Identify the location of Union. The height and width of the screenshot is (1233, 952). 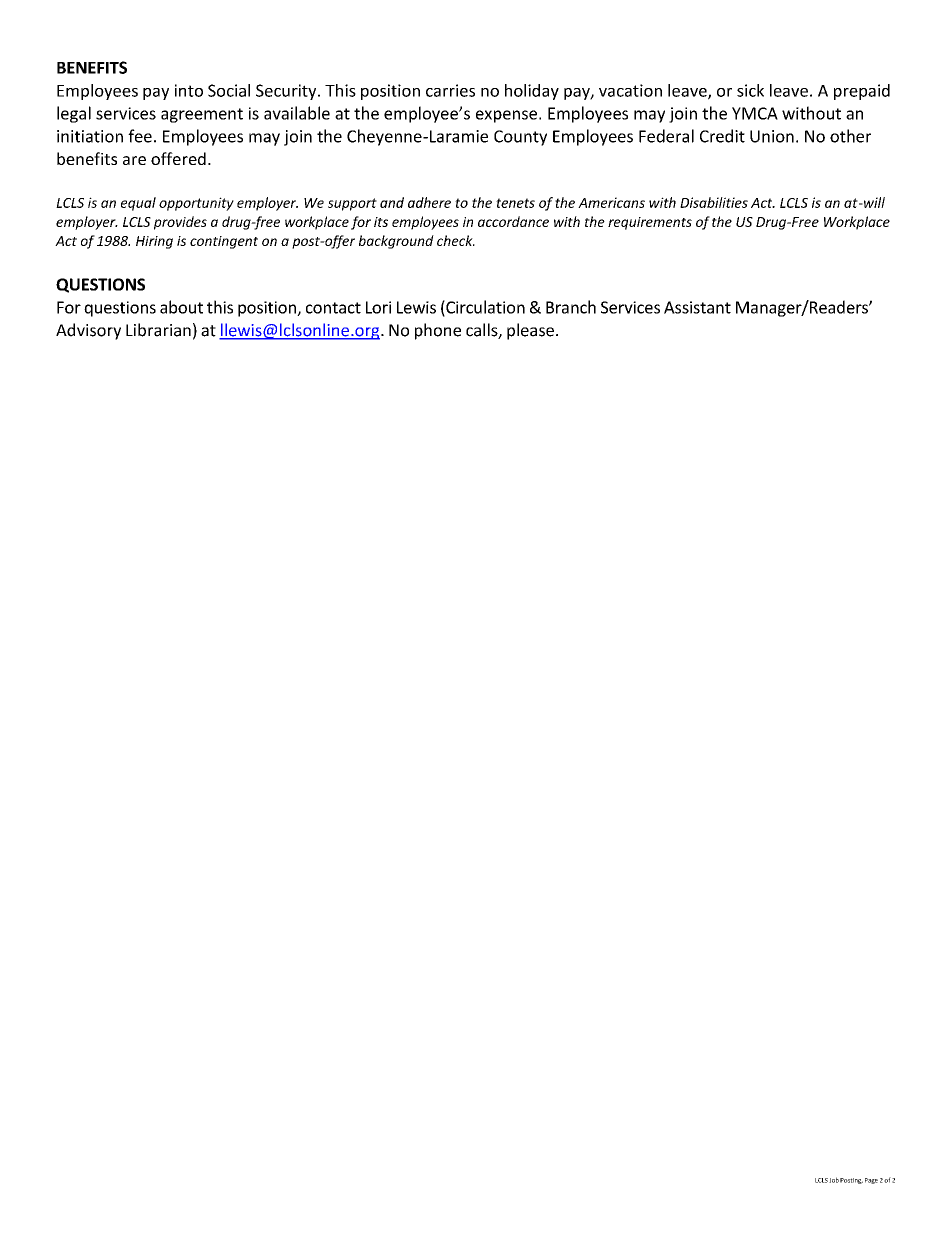
(772, 136).
